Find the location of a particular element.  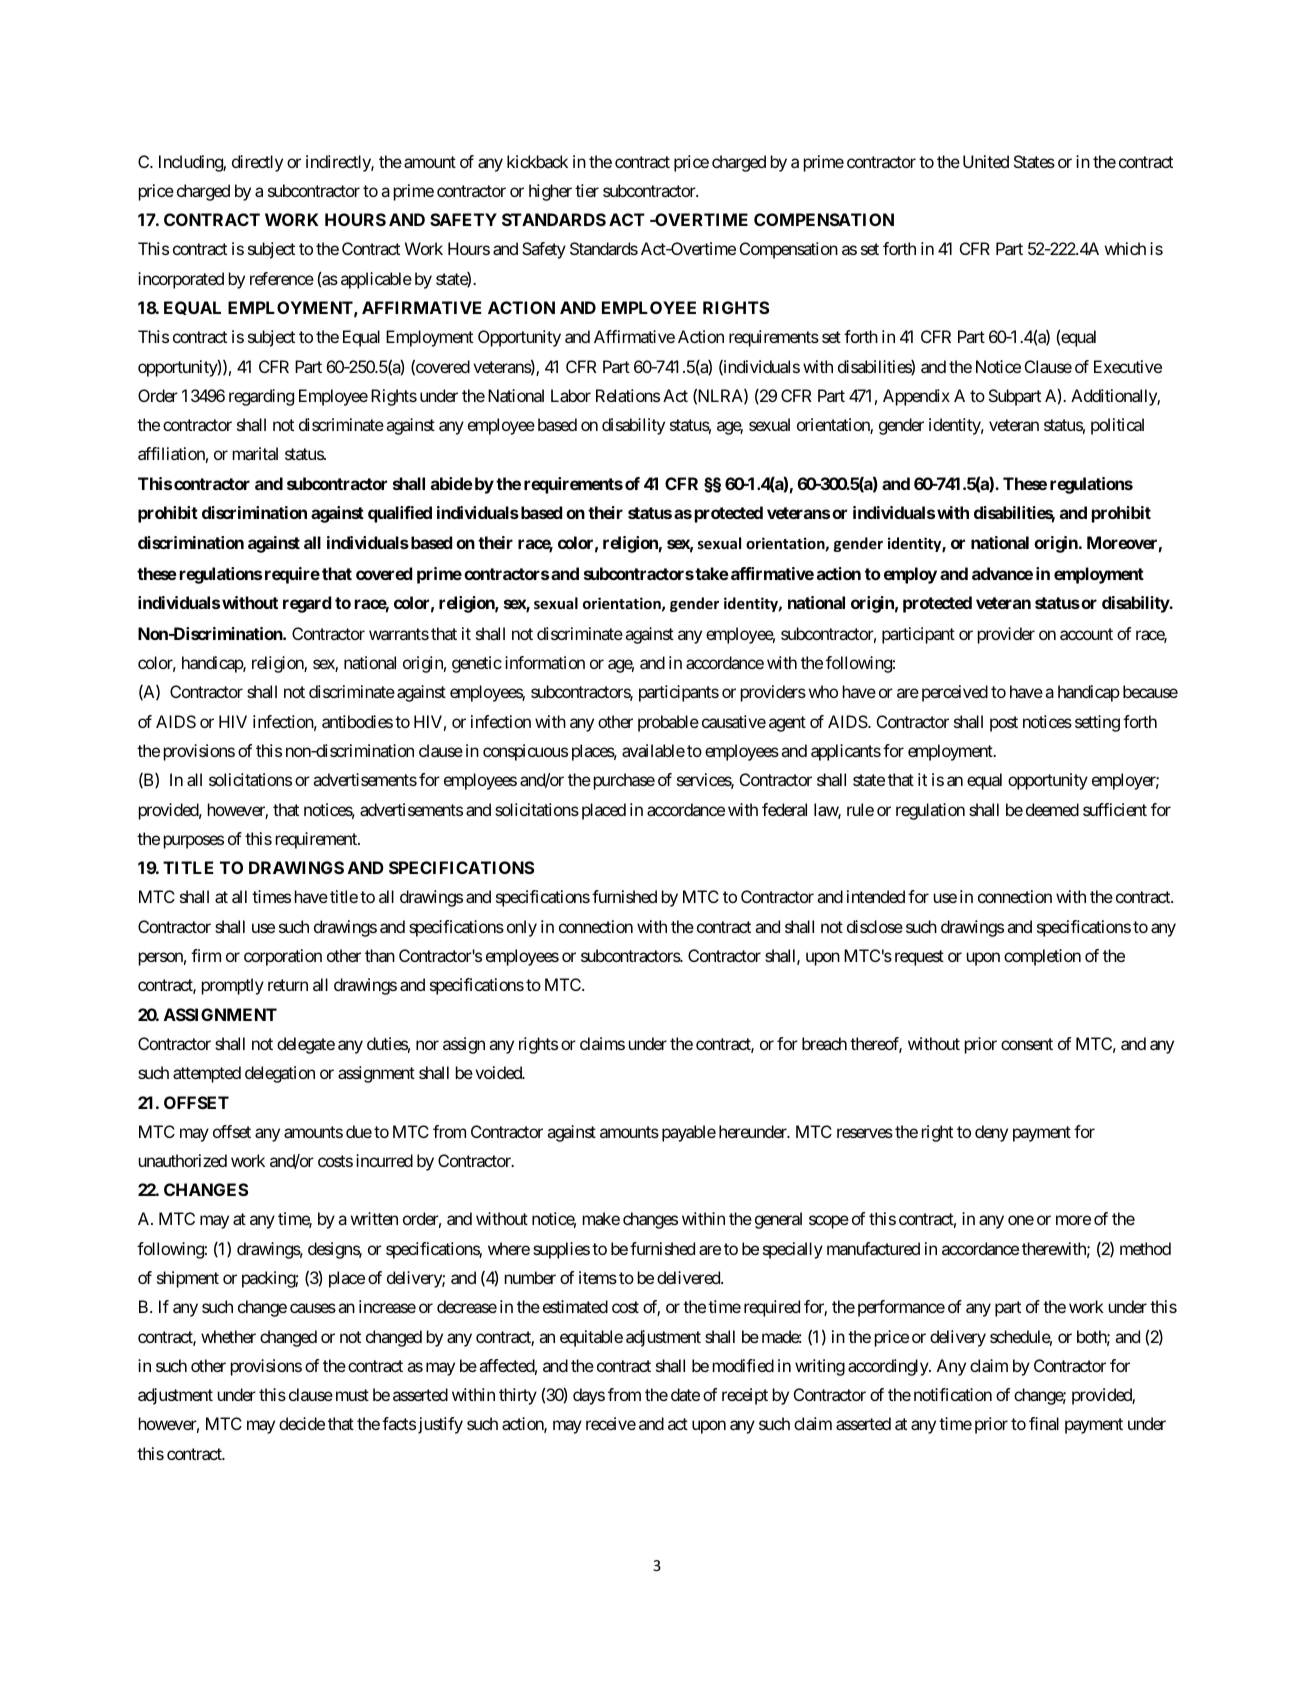

applicable is located at coordinates (376, 280).
